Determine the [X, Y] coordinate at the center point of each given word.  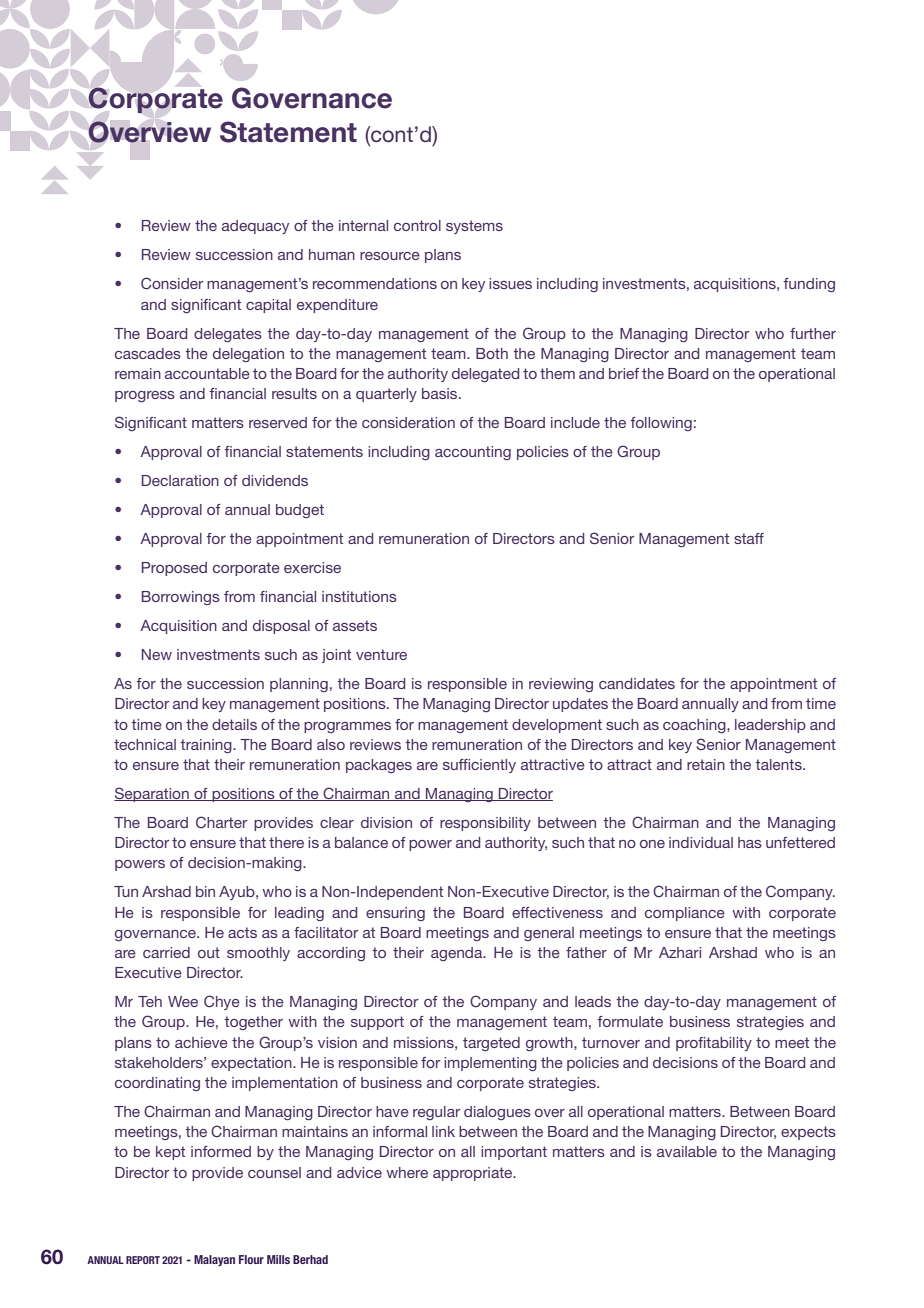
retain [706, 764]
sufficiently [479, 766]
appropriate [474, 1174]
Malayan [214, 1260]
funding [809, 285]
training [207, 746]
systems [474, 227]
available [687, 1151]
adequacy [255, 227]
